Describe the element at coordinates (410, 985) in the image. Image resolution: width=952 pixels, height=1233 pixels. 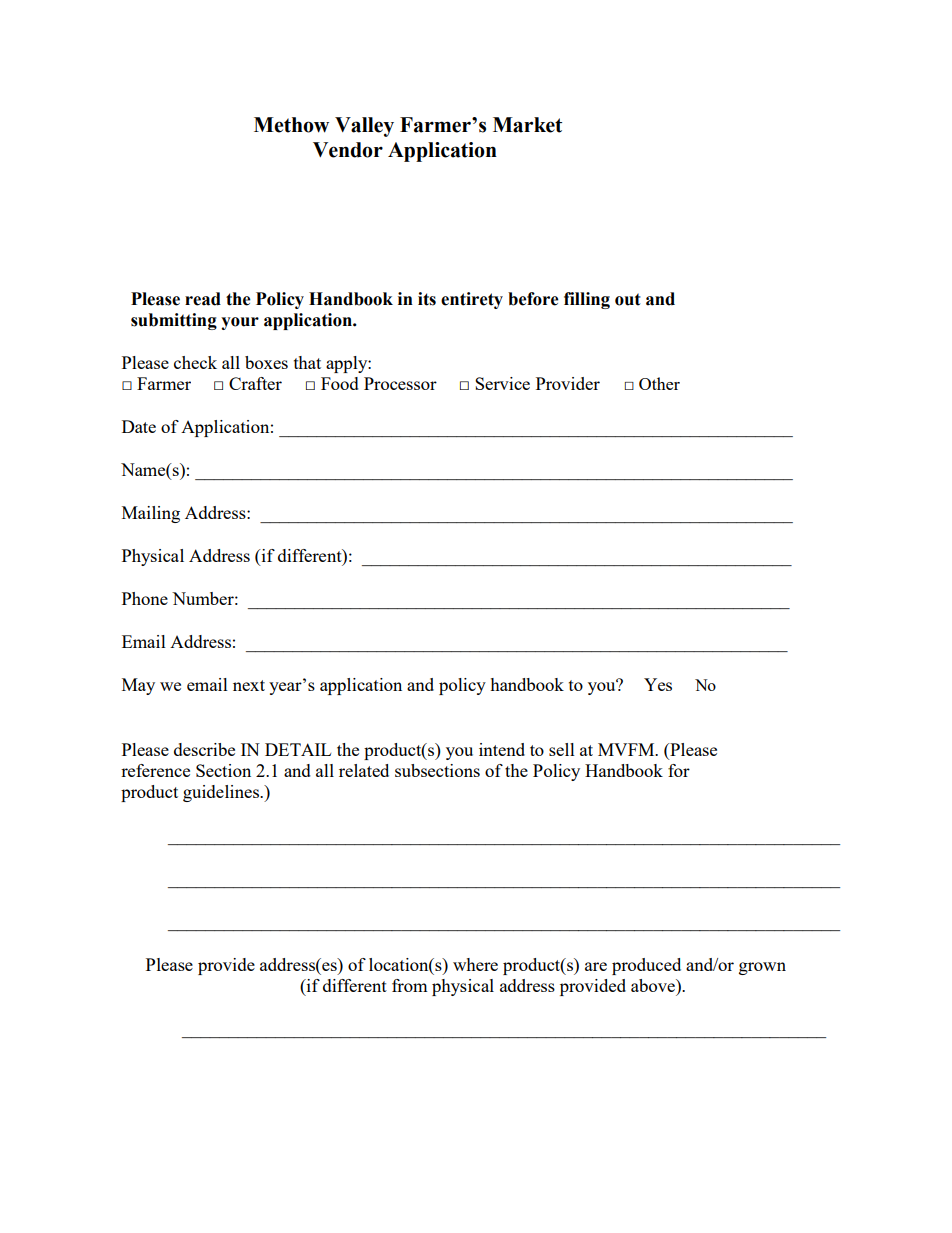
I see `from` at that location.
